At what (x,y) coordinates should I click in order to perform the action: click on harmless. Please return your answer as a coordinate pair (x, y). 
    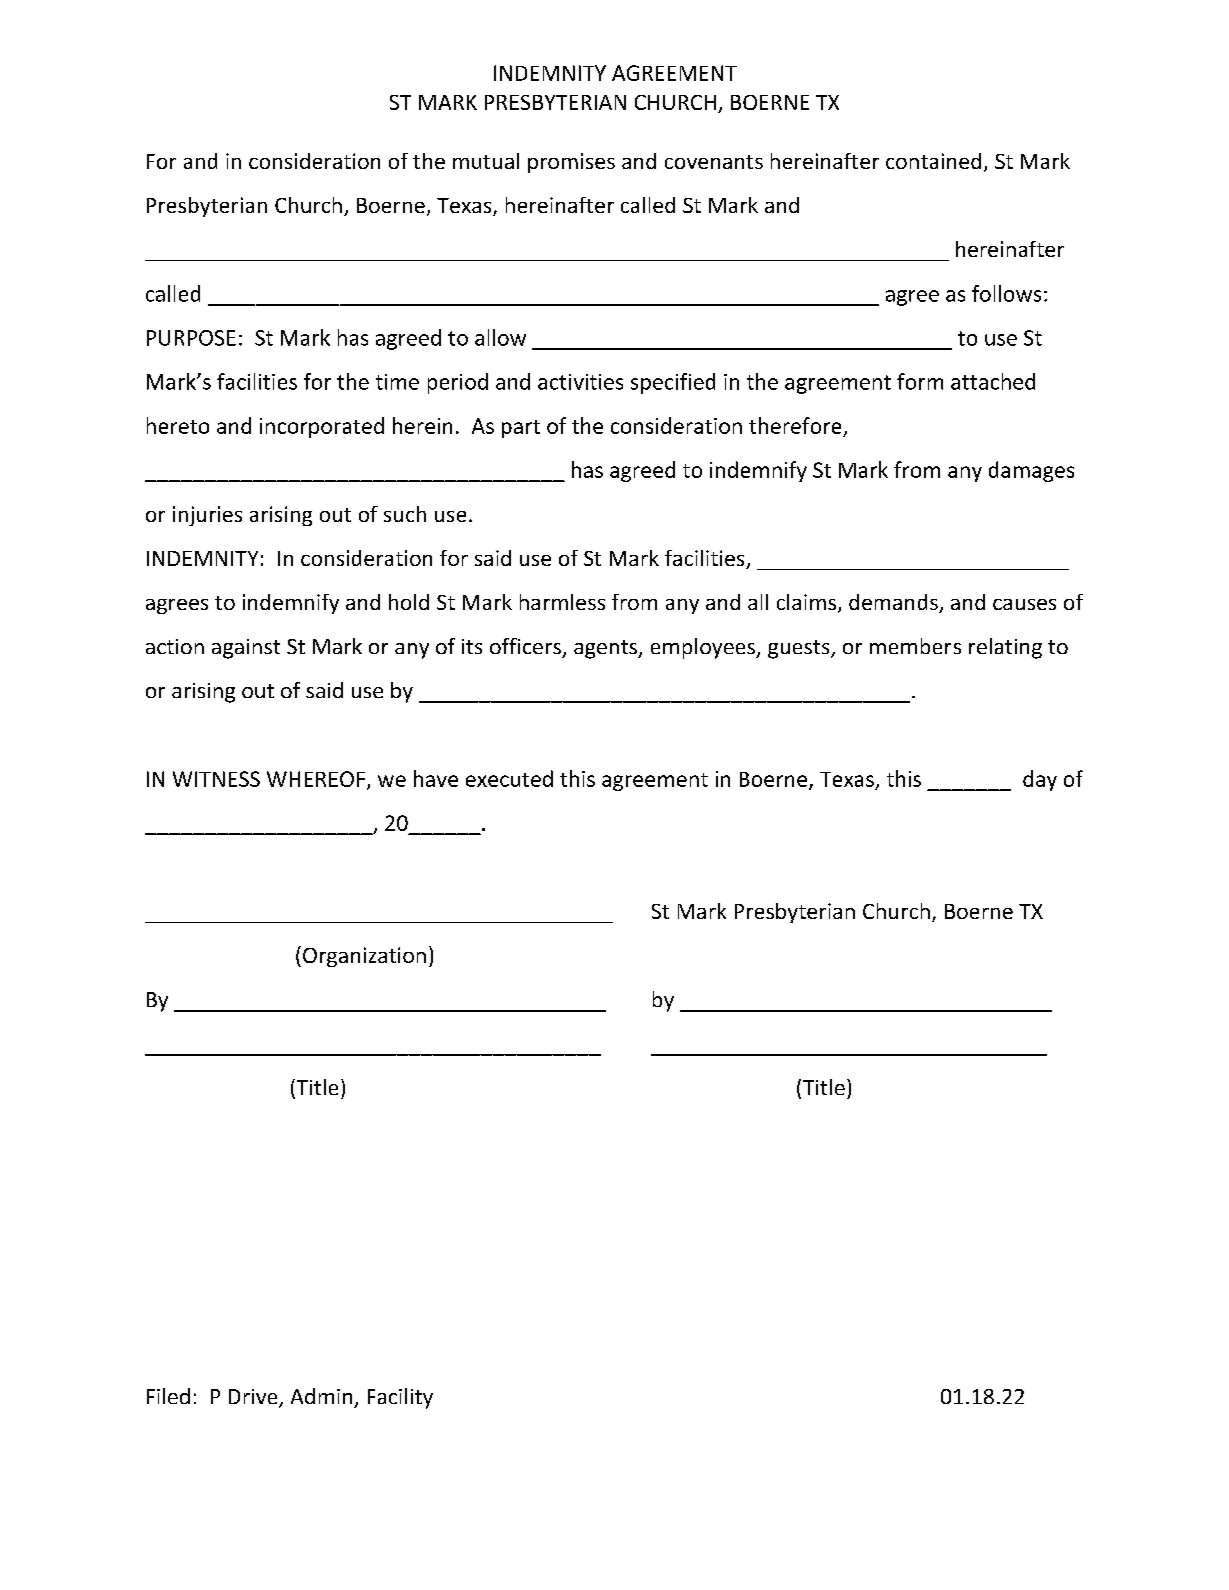
    Looking at the image, I should click on (562, 602).
